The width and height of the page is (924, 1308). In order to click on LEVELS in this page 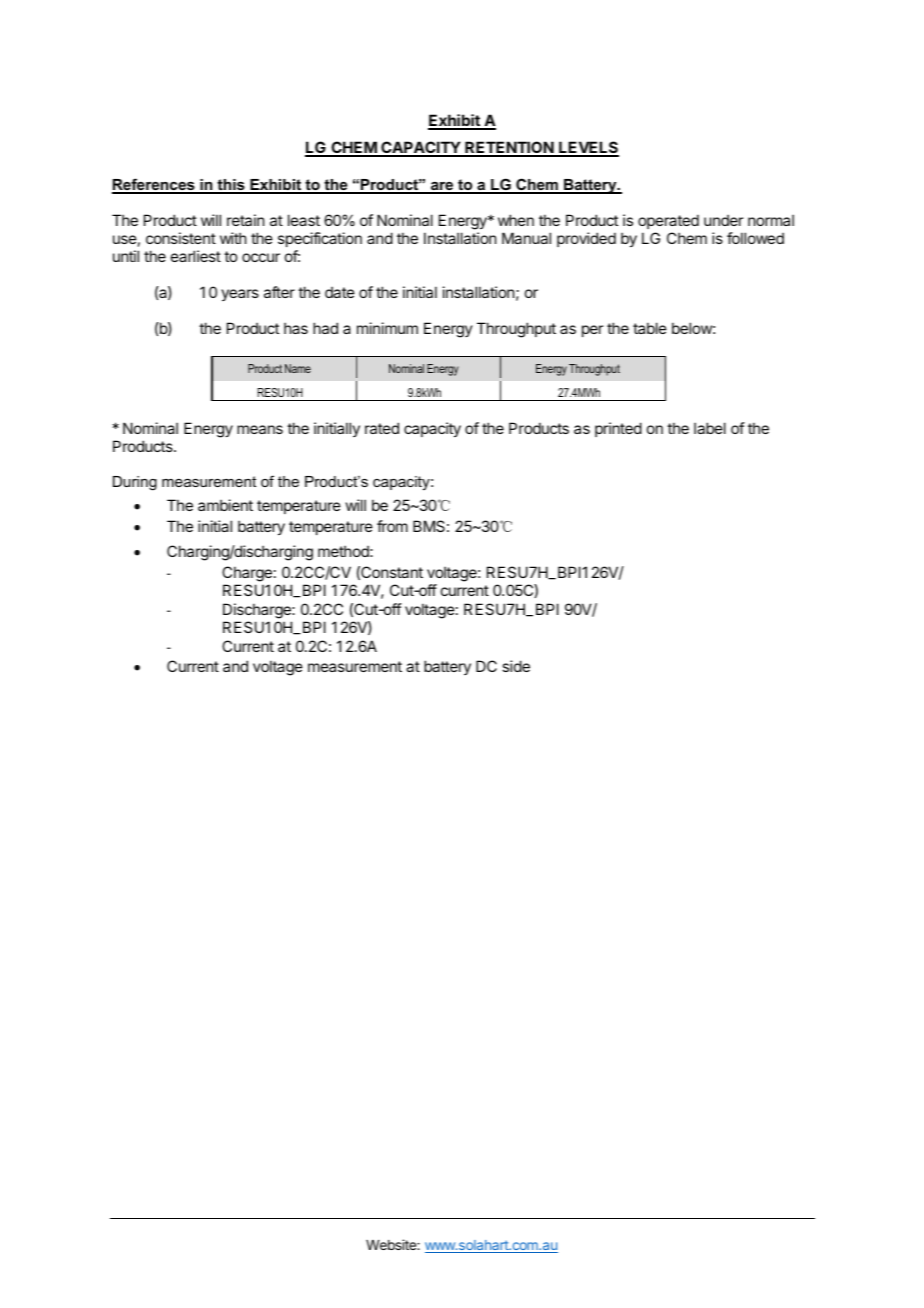, I will do `click(588, 148)`.
